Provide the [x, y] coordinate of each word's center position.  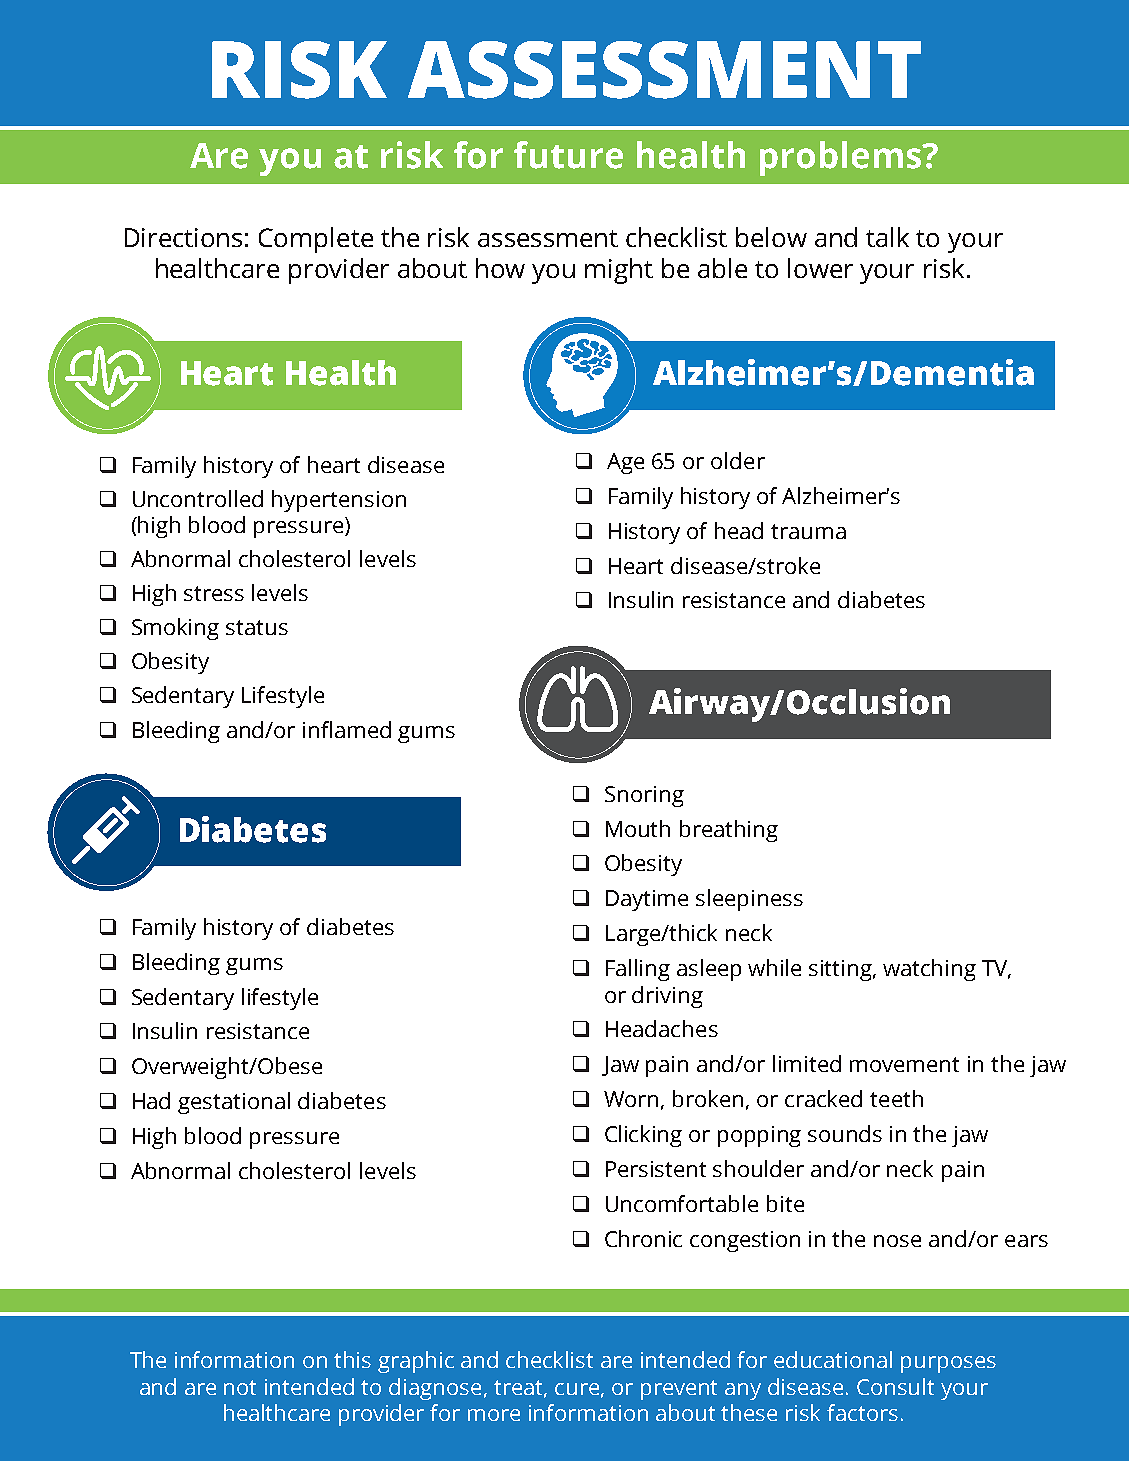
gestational [234, 1103]
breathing [729, 831]
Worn [631, 1099]
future [568, 155]
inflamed [347, 729]
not [240, 1387]
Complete [316, 240]
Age [625, 463]
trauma [808, 531]
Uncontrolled [198, 498]
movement [904, 1064]
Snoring [644, 796]
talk [887, 237]
